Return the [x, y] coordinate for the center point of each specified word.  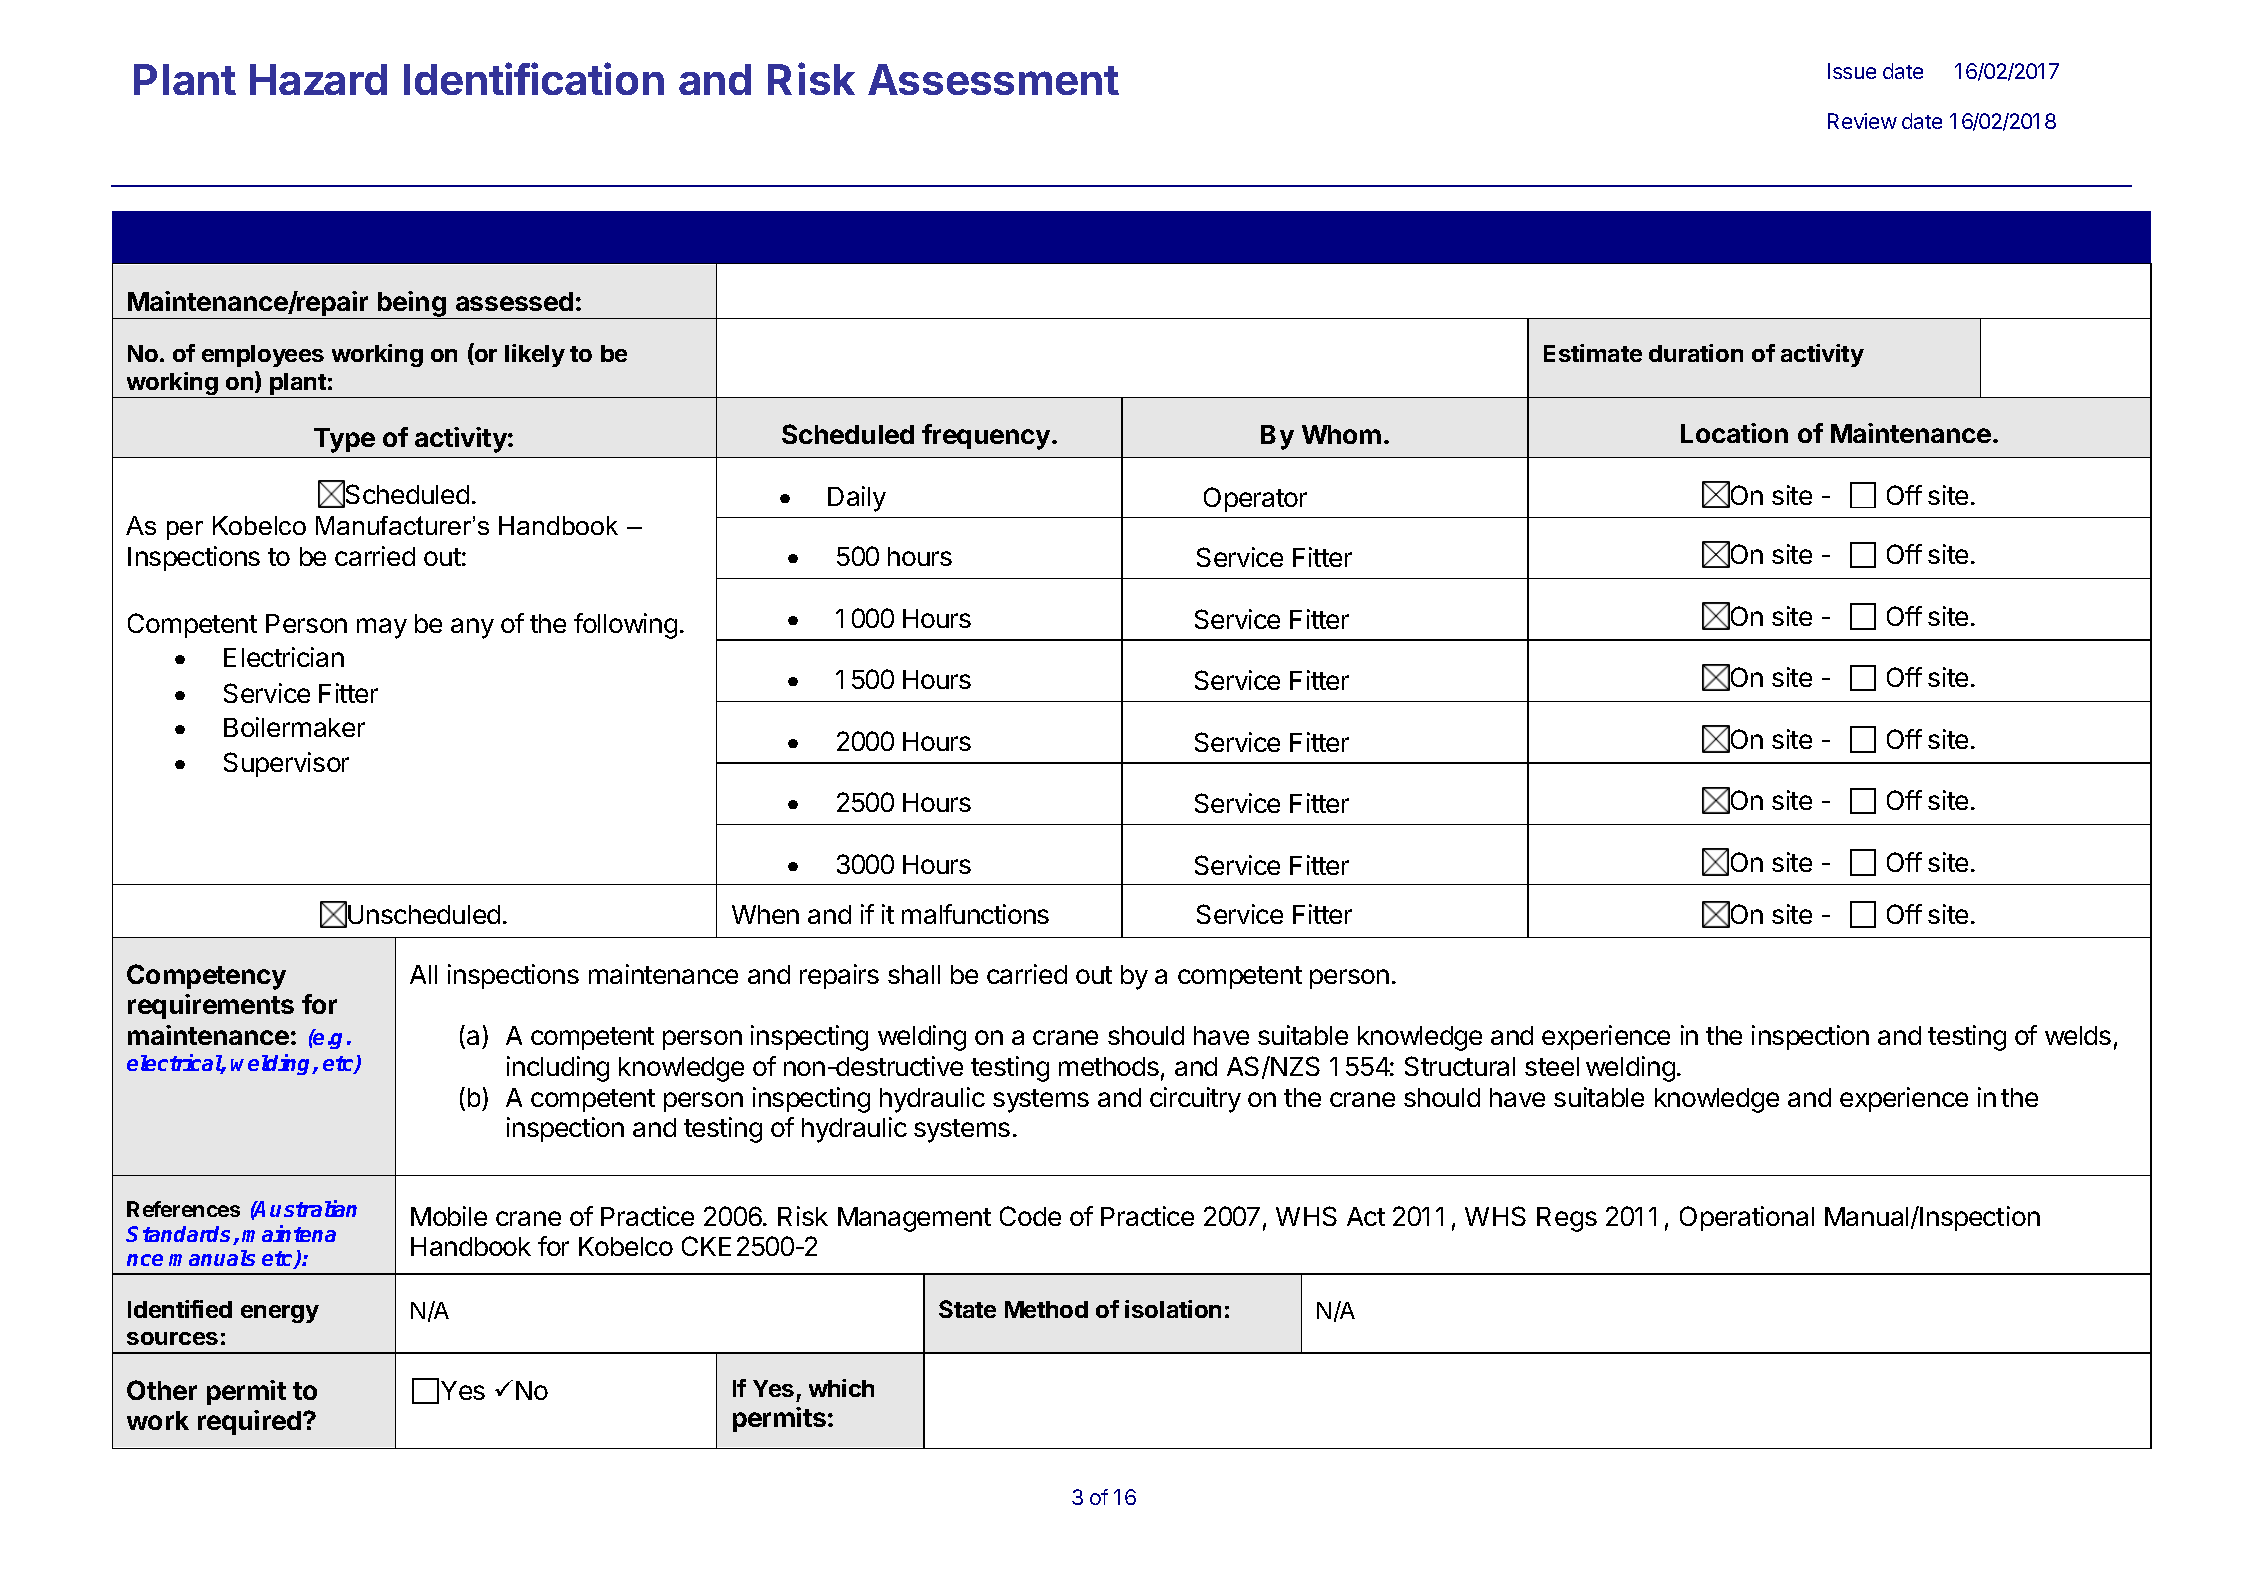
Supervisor [286, 764]
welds [2078, 1035]
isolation [1173, 1309]
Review [1862, 121]
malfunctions [975, 914]
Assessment [993, 79]
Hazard [318, 79]
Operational [1747, 1218]
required [249, 1422]
